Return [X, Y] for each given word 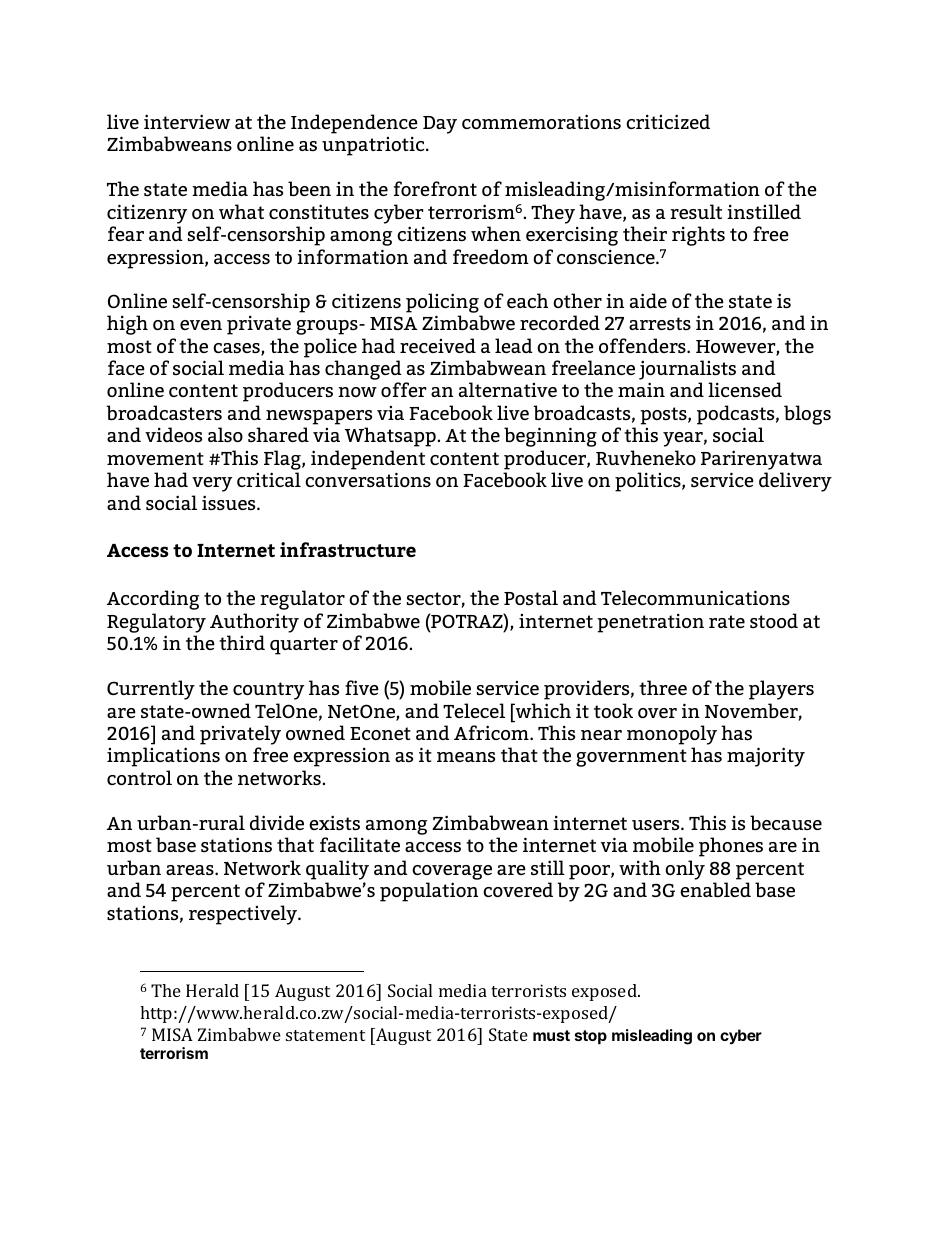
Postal [531, 597]
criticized [668, 121]
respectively [244, 915]
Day [440, 125]
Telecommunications [695, 597]
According [153, 600]
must [551, 1035]
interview [187, 121]
